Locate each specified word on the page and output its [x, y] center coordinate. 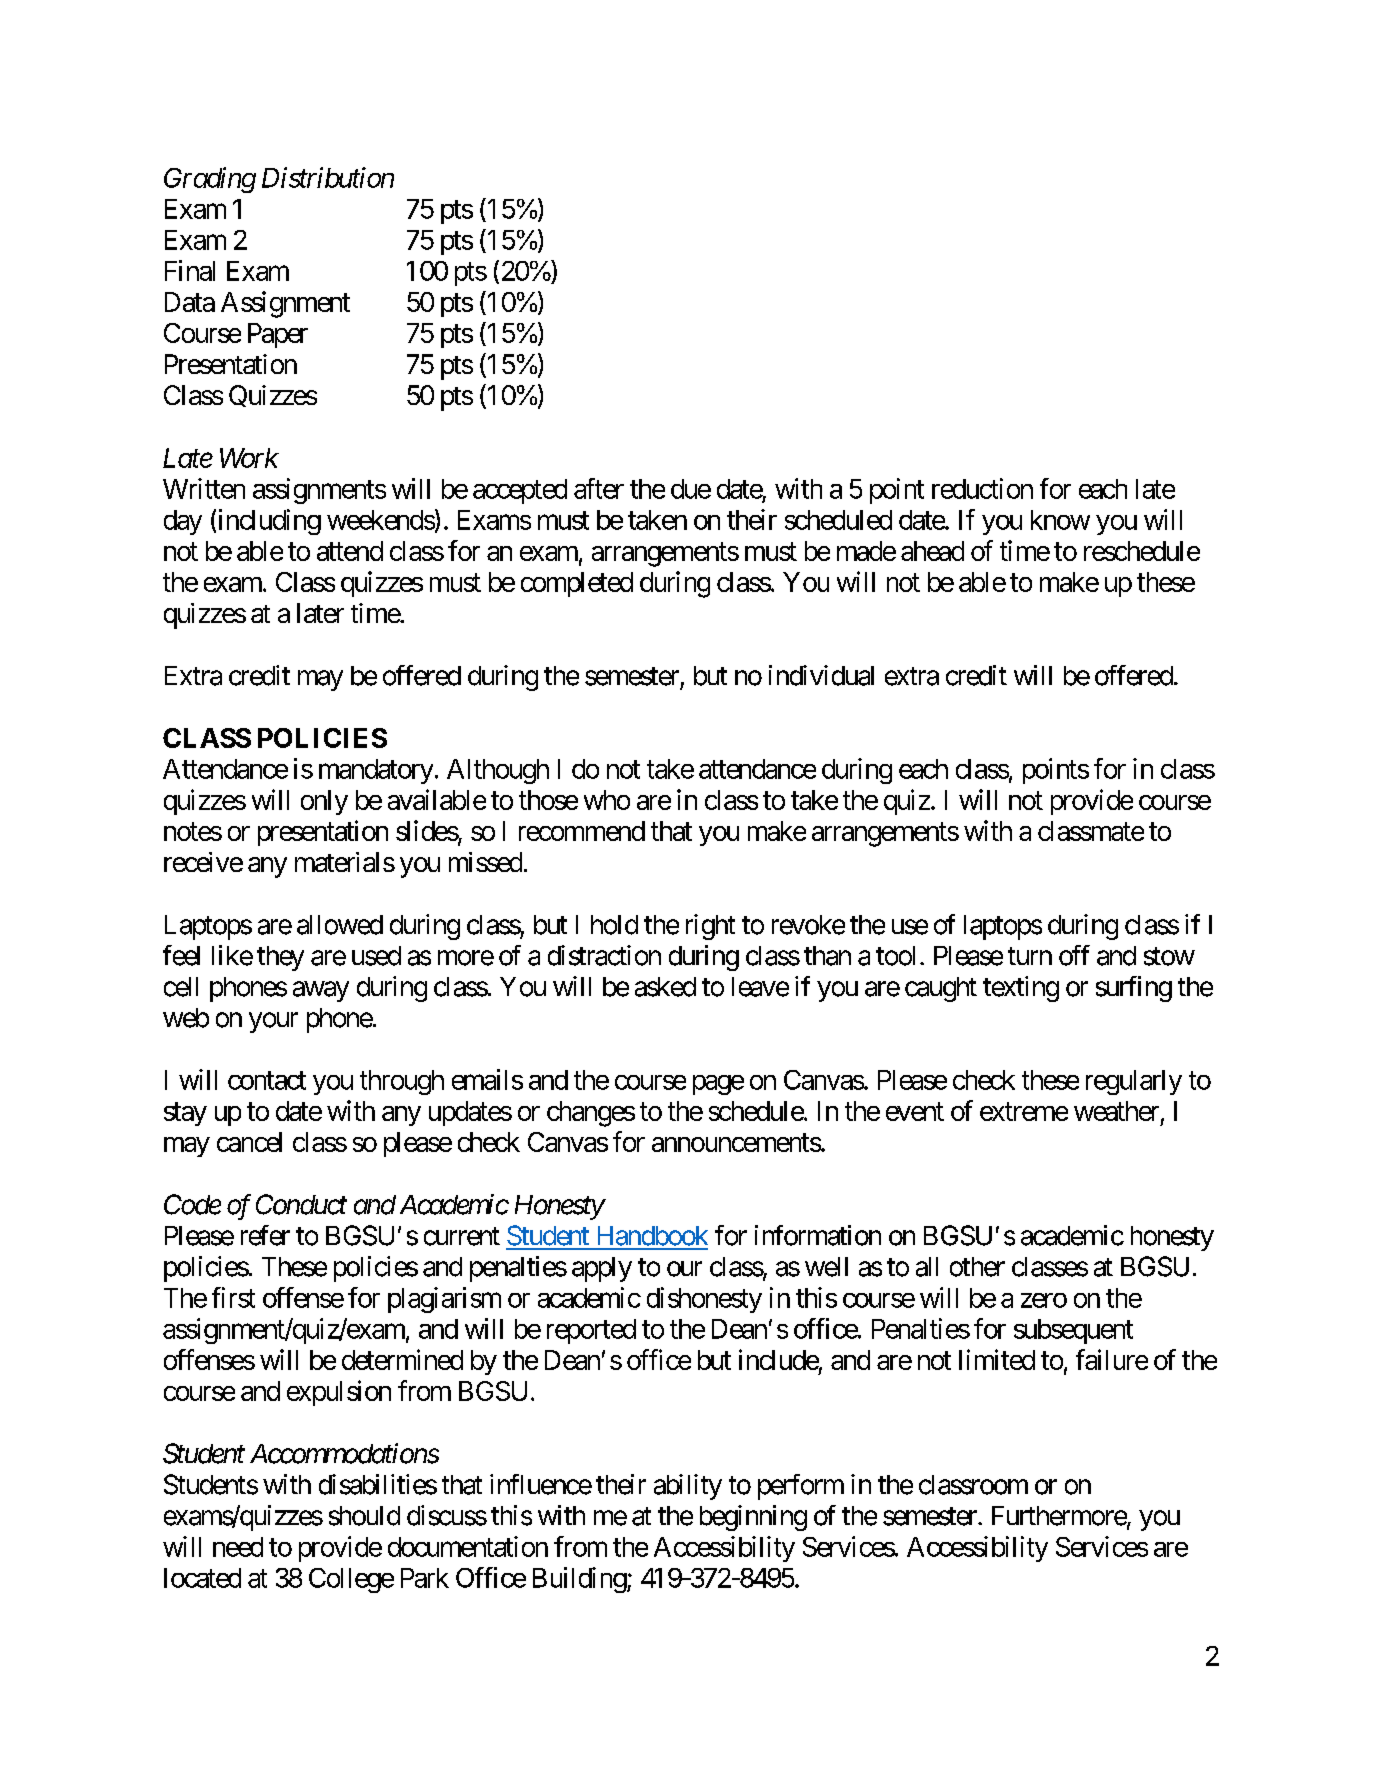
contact [267, 1080]
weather [1116, 1111]
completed [577, 584]
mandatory [376, 771]
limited [997, 1359]
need [238, 1547]
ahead [932, 551]
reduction [982, 488]
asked [665, 987]
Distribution [328, 177]
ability [688, 1487]
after [599, 488]
